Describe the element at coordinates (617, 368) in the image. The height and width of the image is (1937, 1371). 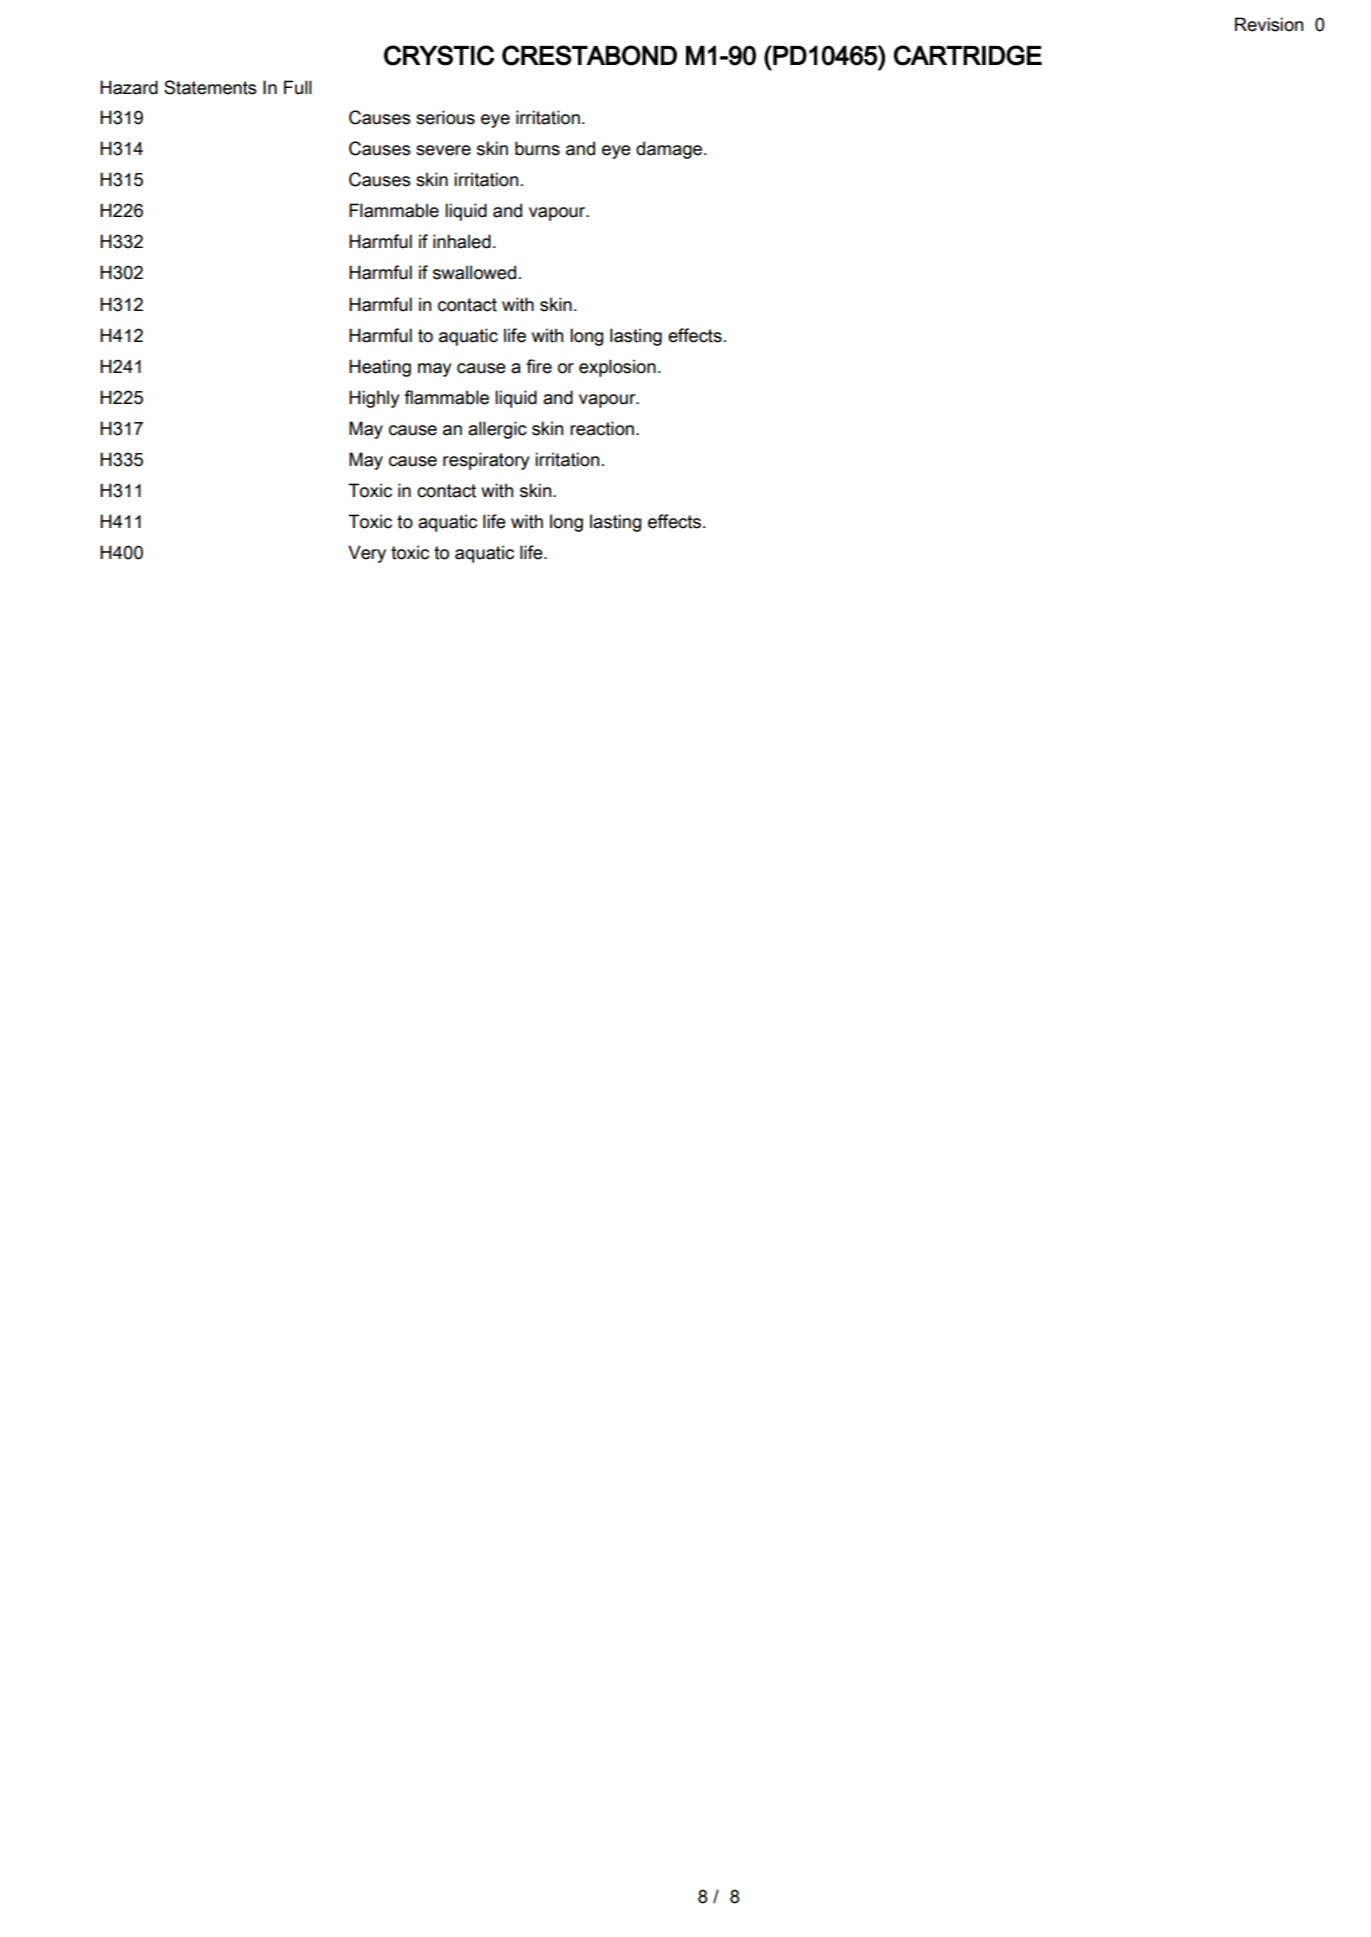
I see `explosion` at that location.
